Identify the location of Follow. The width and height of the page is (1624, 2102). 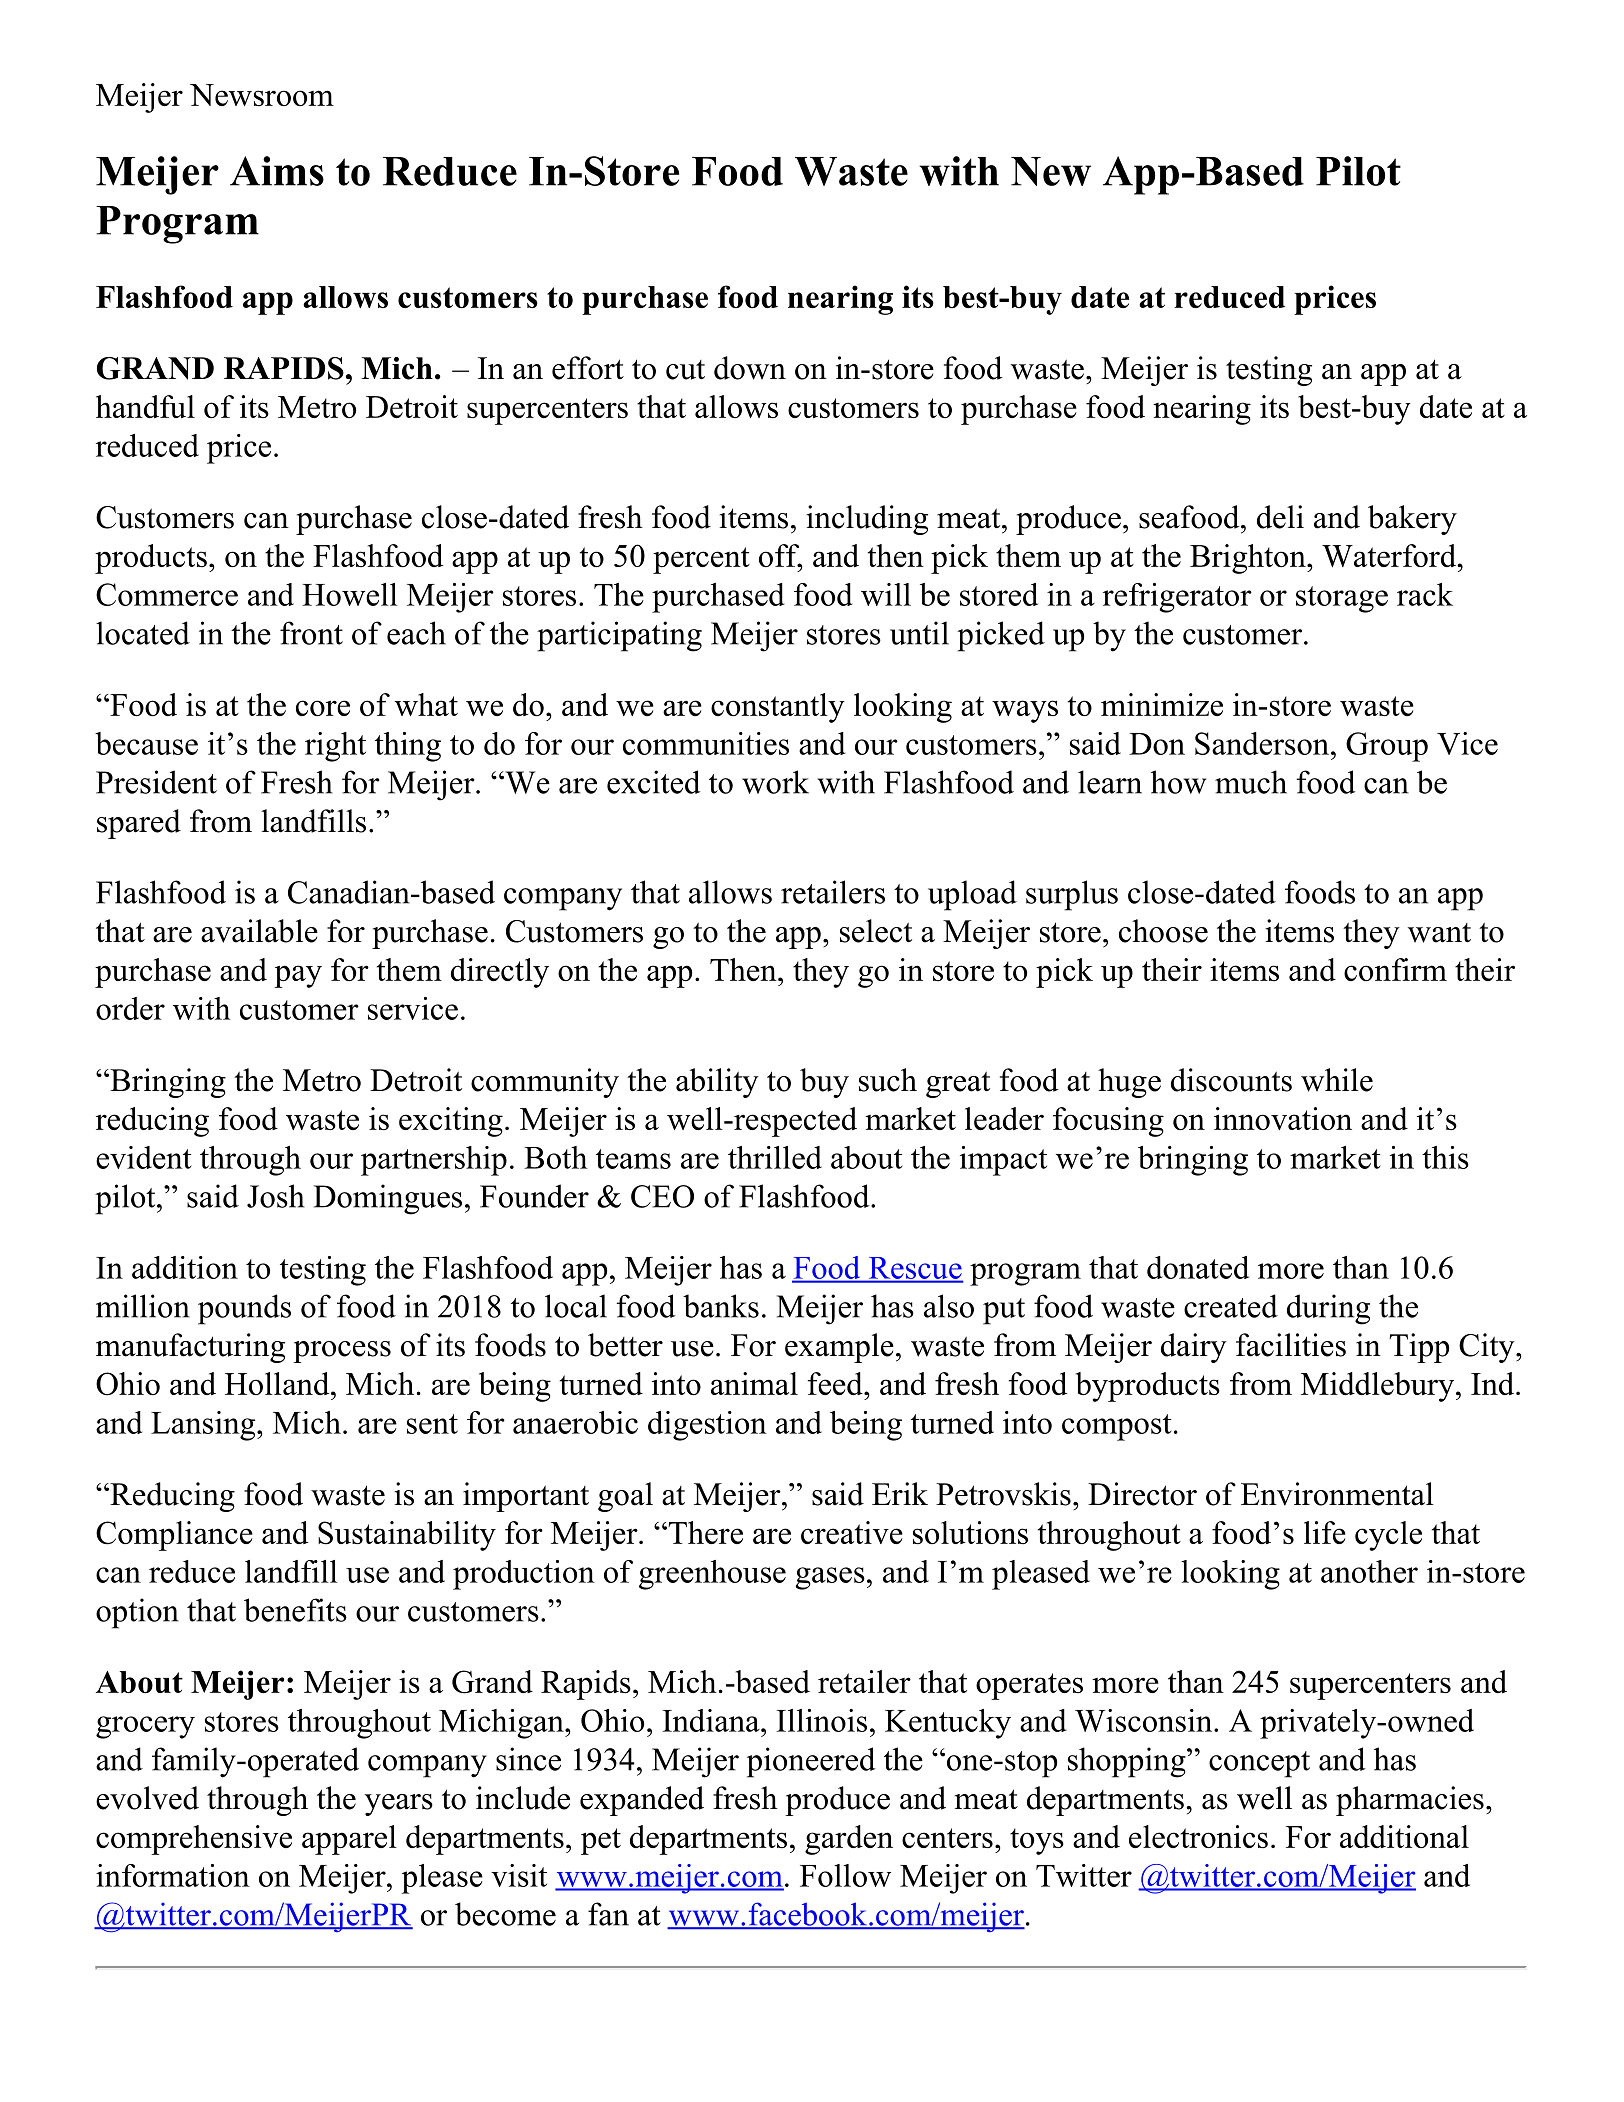
(845, 1875).
